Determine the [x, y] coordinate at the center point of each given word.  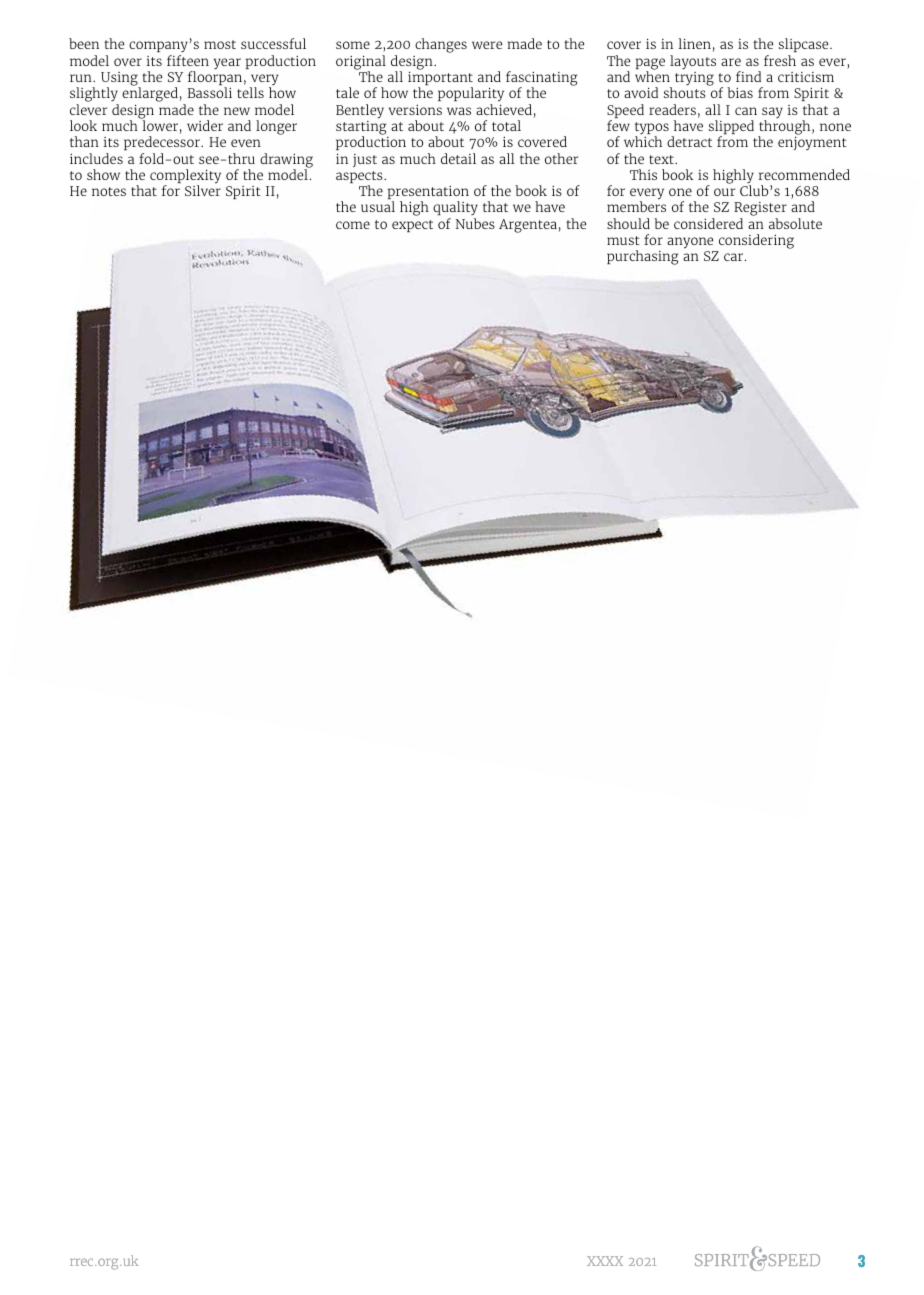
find [748, 76]
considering [755, 243]
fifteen [188, 60]
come [353, 225]
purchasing [642, 257]
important [440, 79]
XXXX [605, 1261]
